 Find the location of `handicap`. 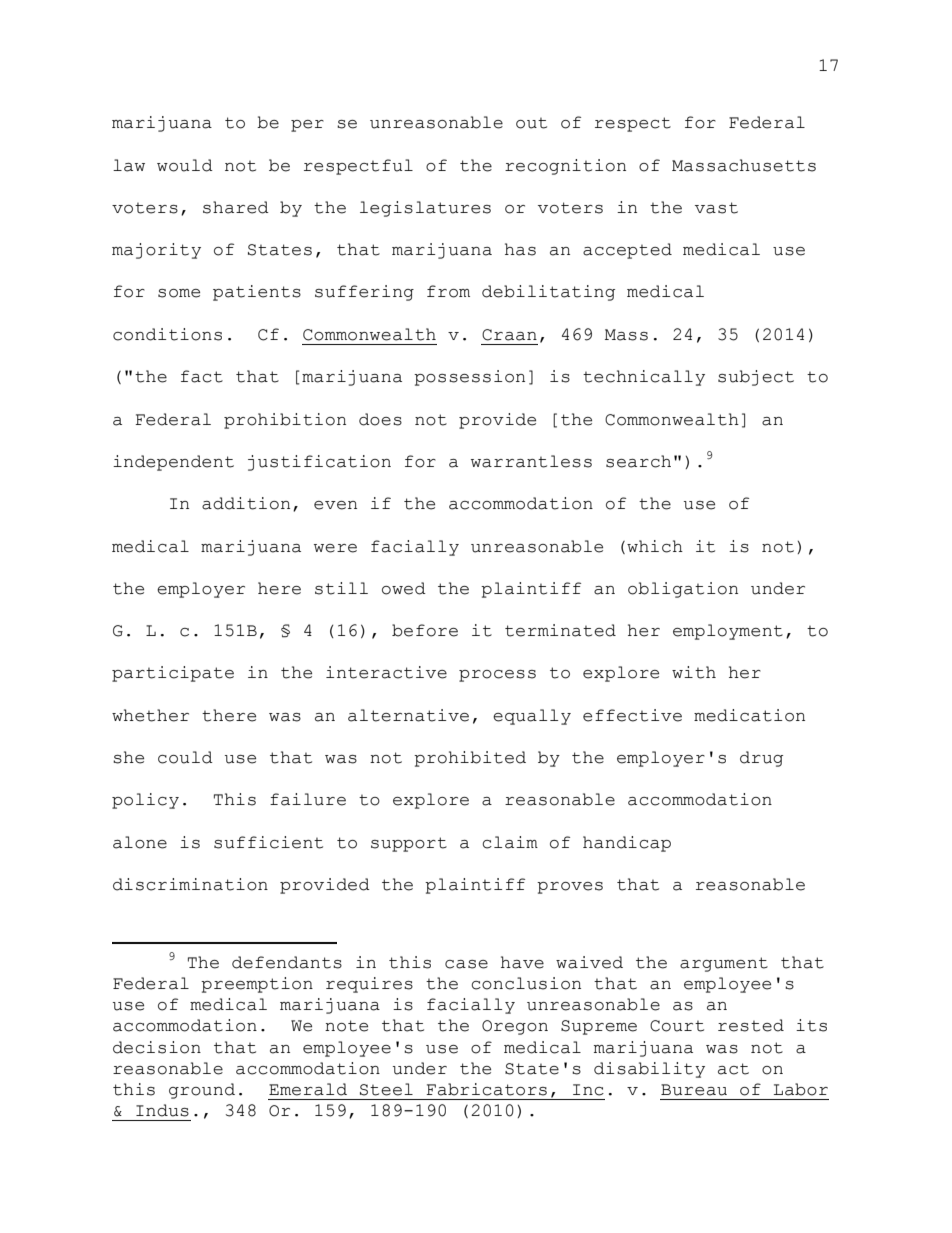

handicap is located at coordinates (627, 844).
